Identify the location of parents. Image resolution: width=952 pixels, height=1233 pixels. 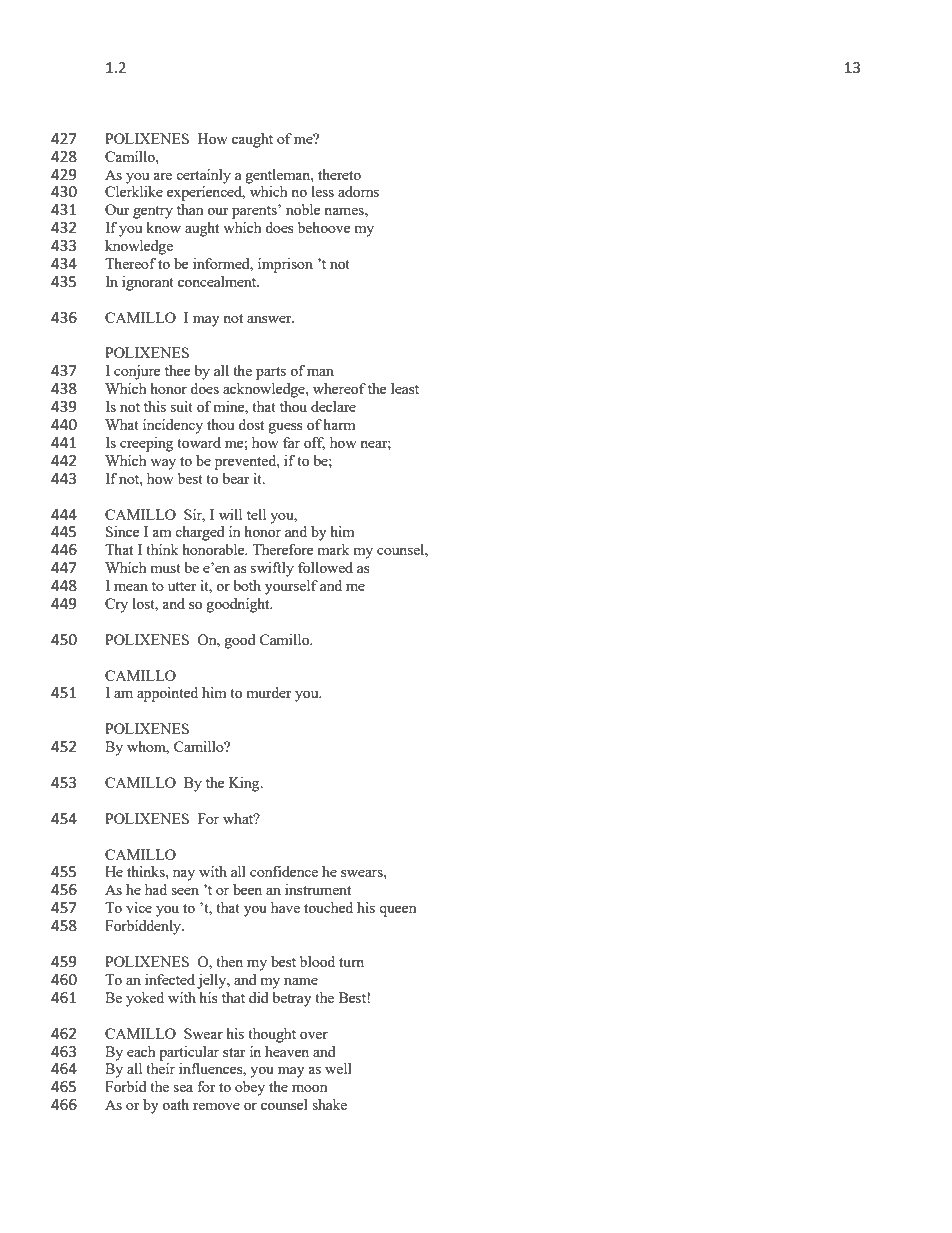
(255, 212).
